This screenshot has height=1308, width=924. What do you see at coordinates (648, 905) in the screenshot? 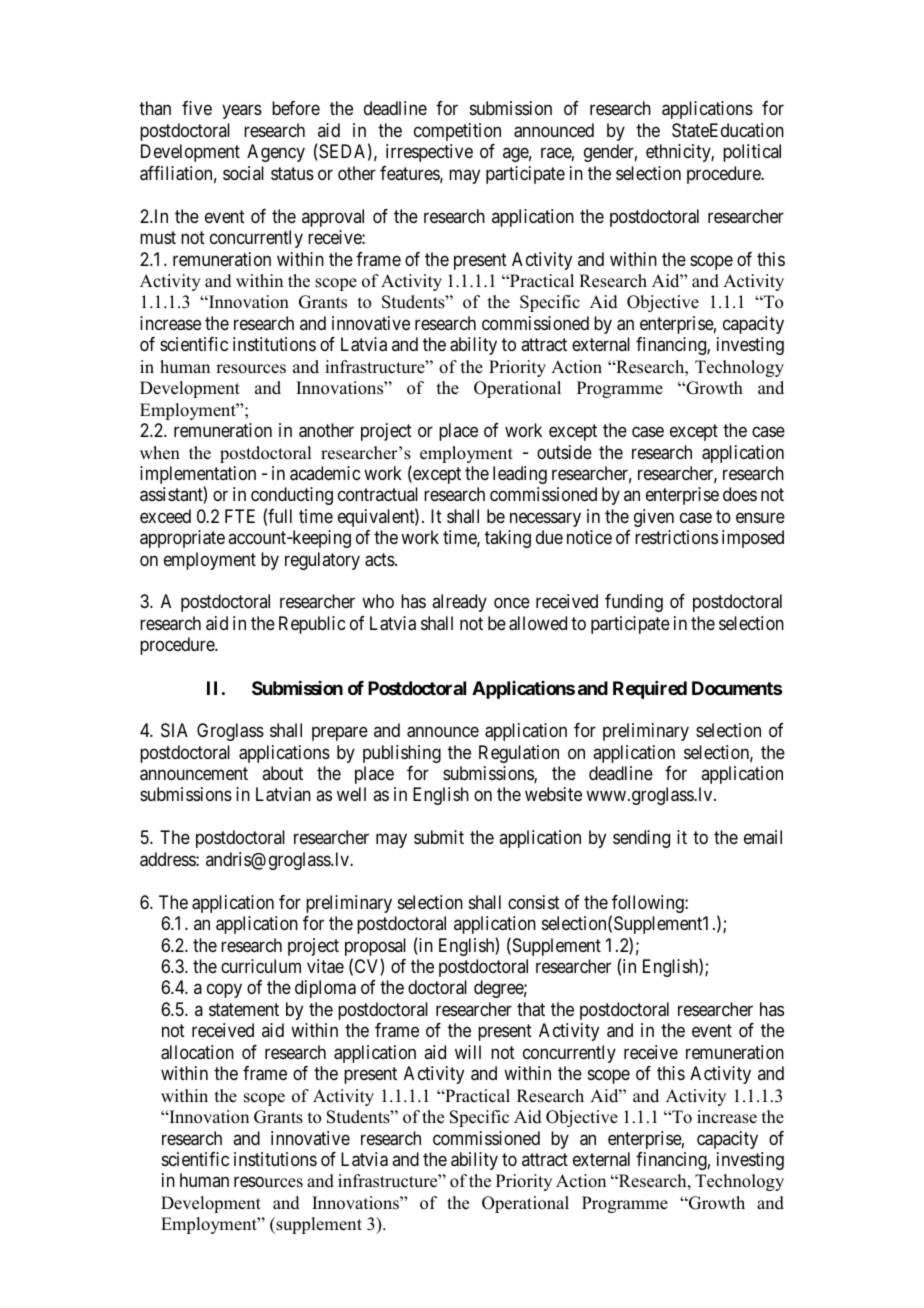
I see `following` at bounding box center [648, 905].
